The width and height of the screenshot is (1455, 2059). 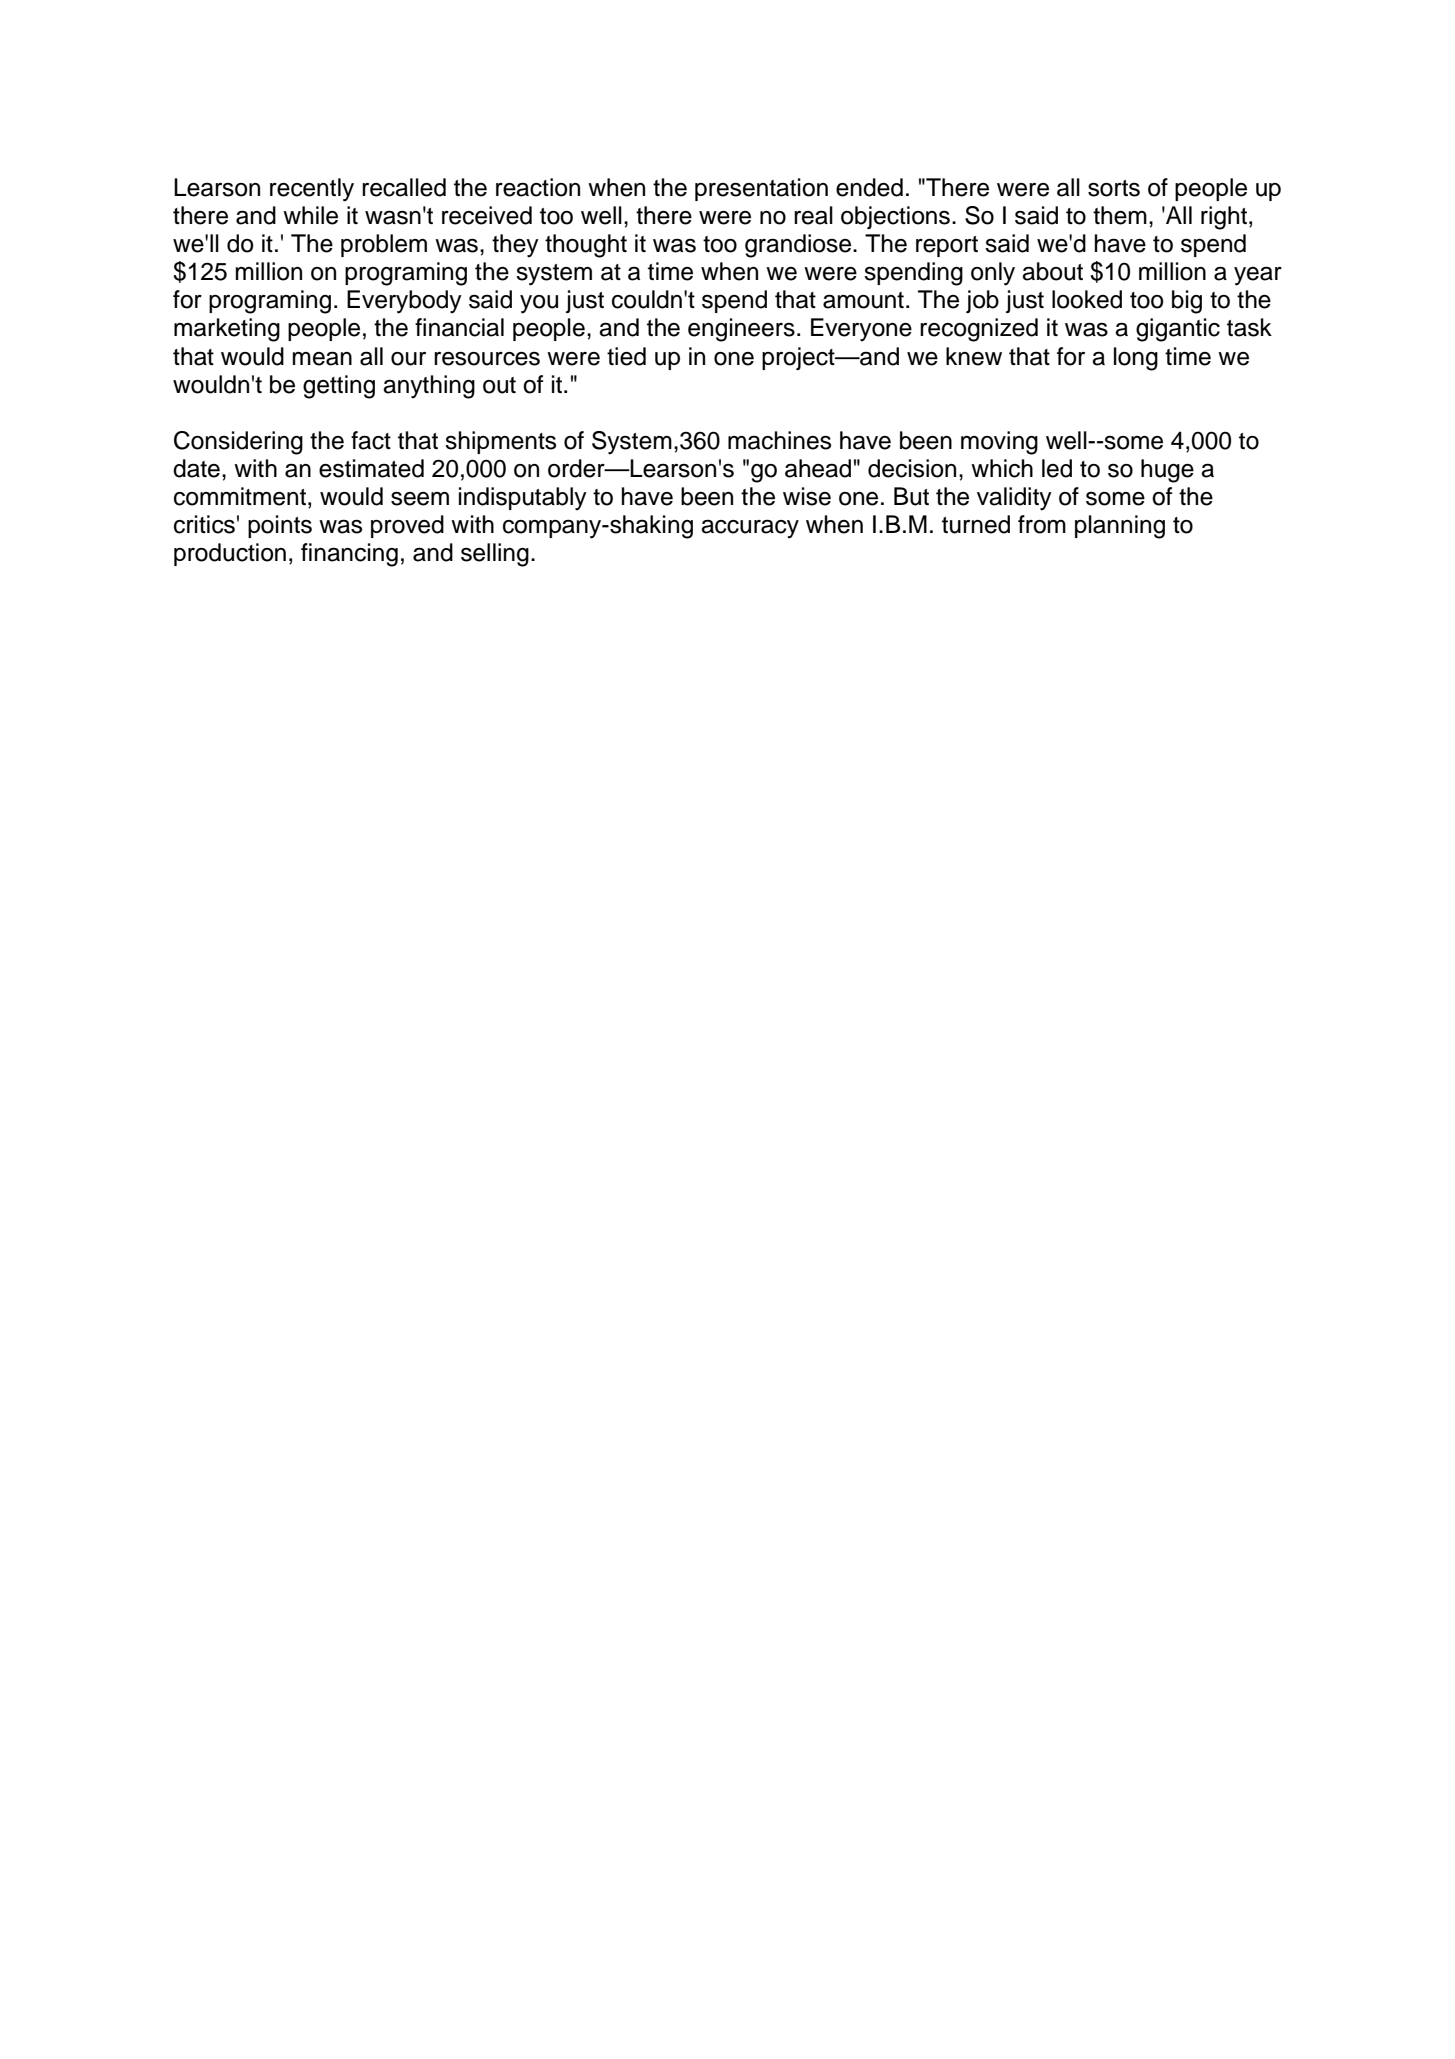 I want to click on moving, so click(x=999, y=443).
